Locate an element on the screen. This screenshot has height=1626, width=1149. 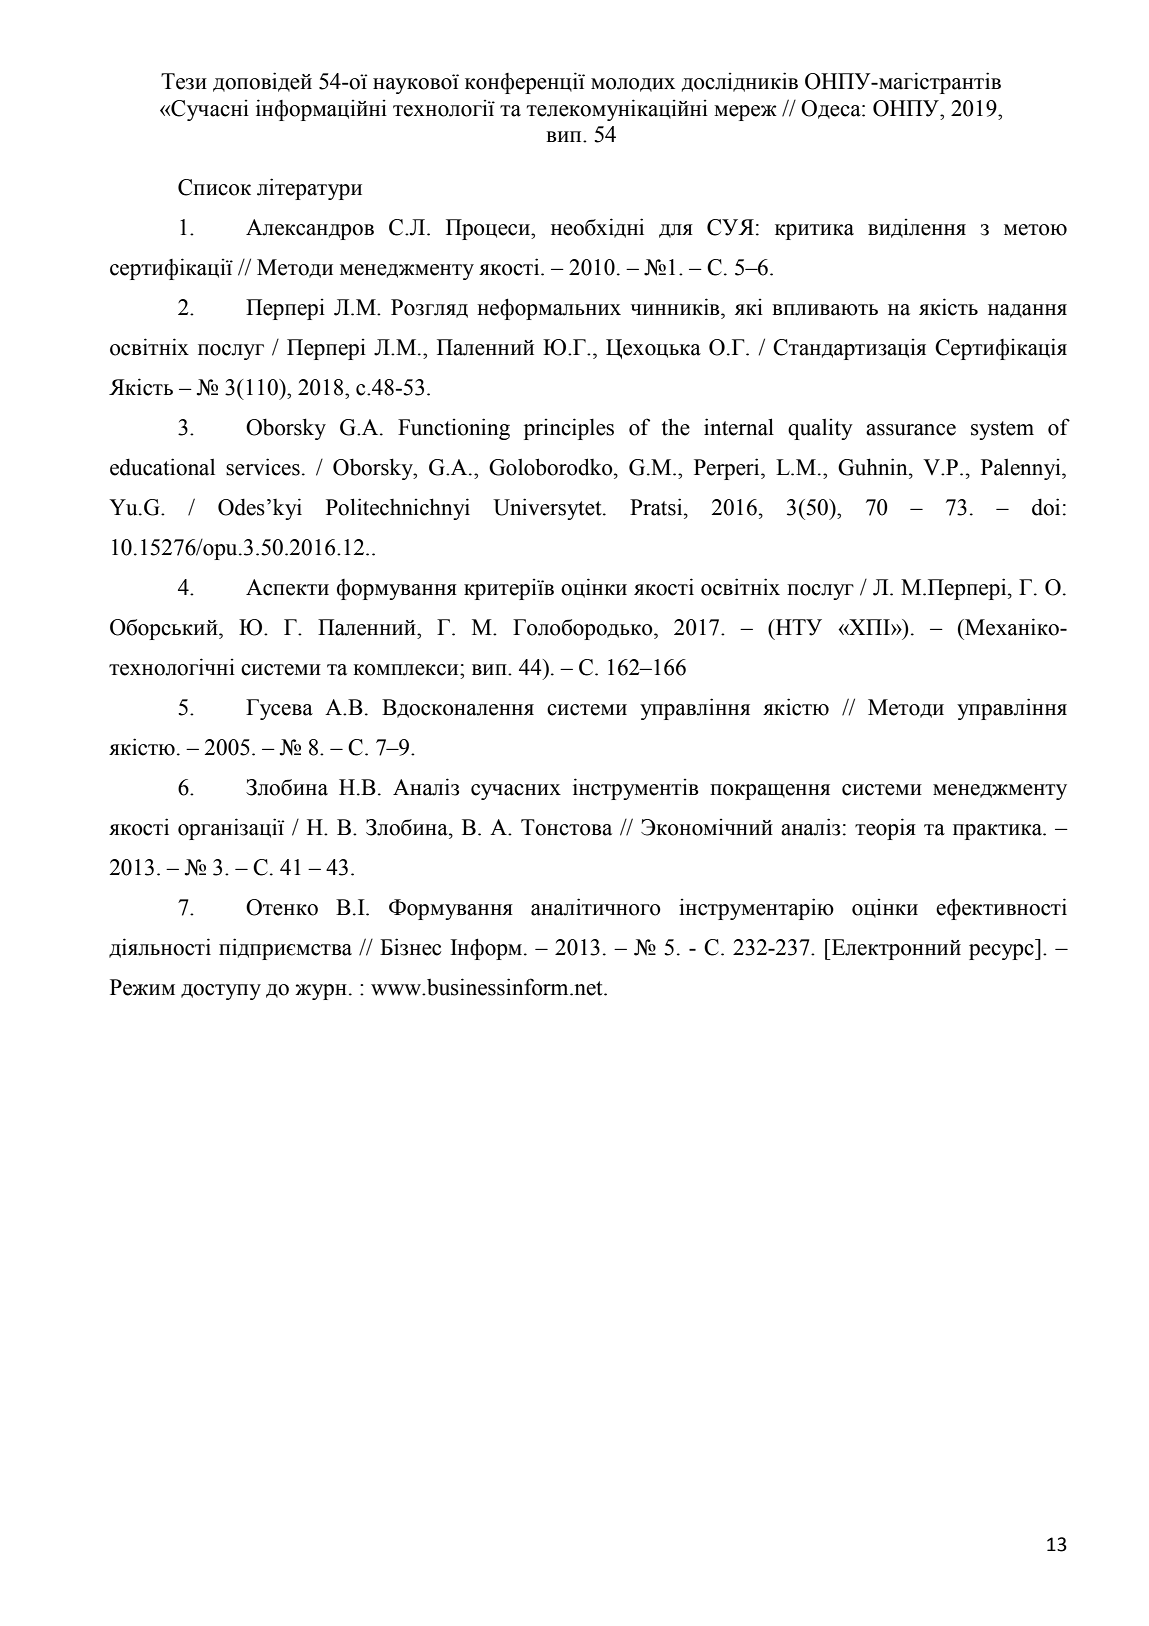
Functioning is located at coordinates (454, 429).
